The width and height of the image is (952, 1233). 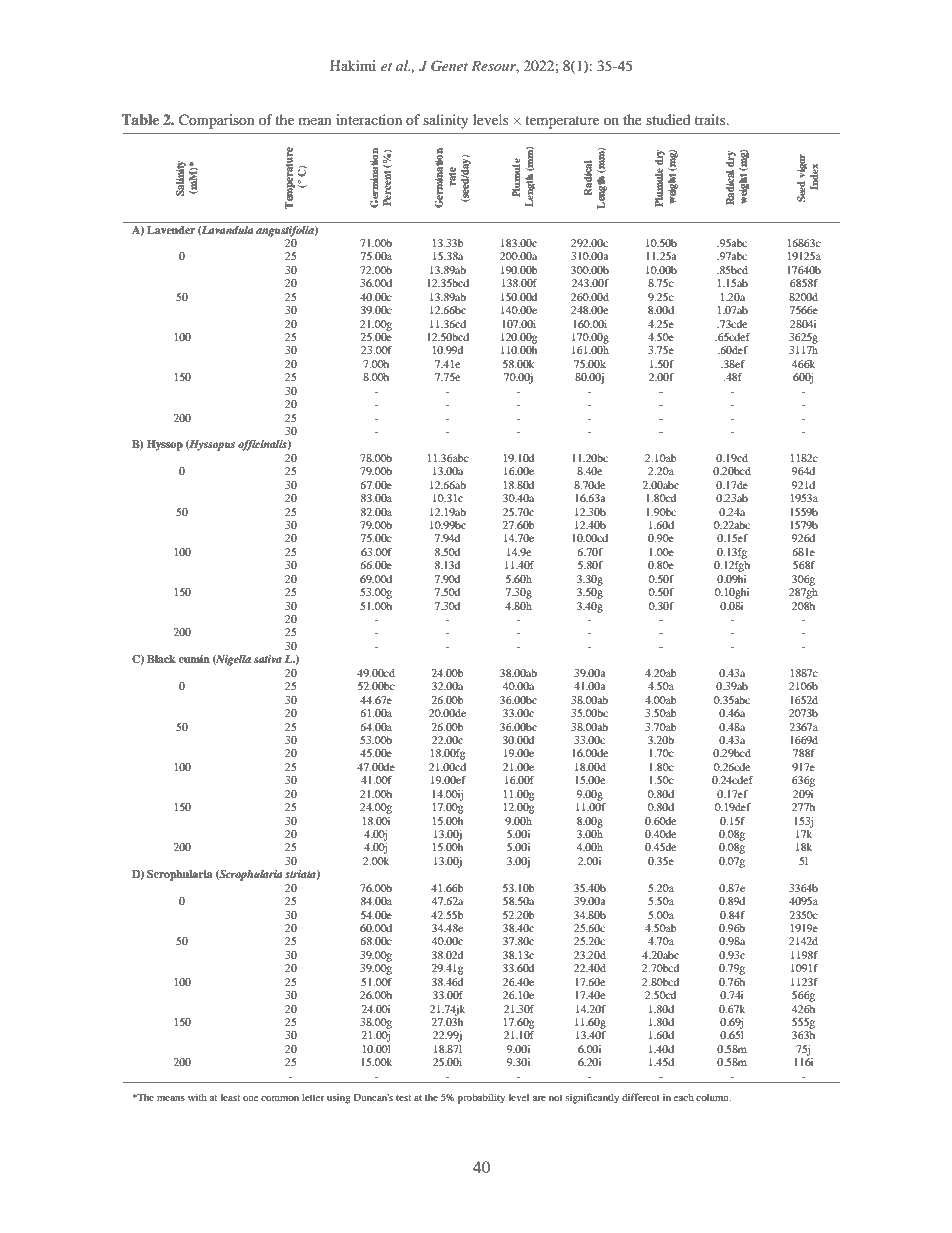 What do you see at coordinates (230, 1097) in the image?
I see `least` at bounding box center [230, 1097].
